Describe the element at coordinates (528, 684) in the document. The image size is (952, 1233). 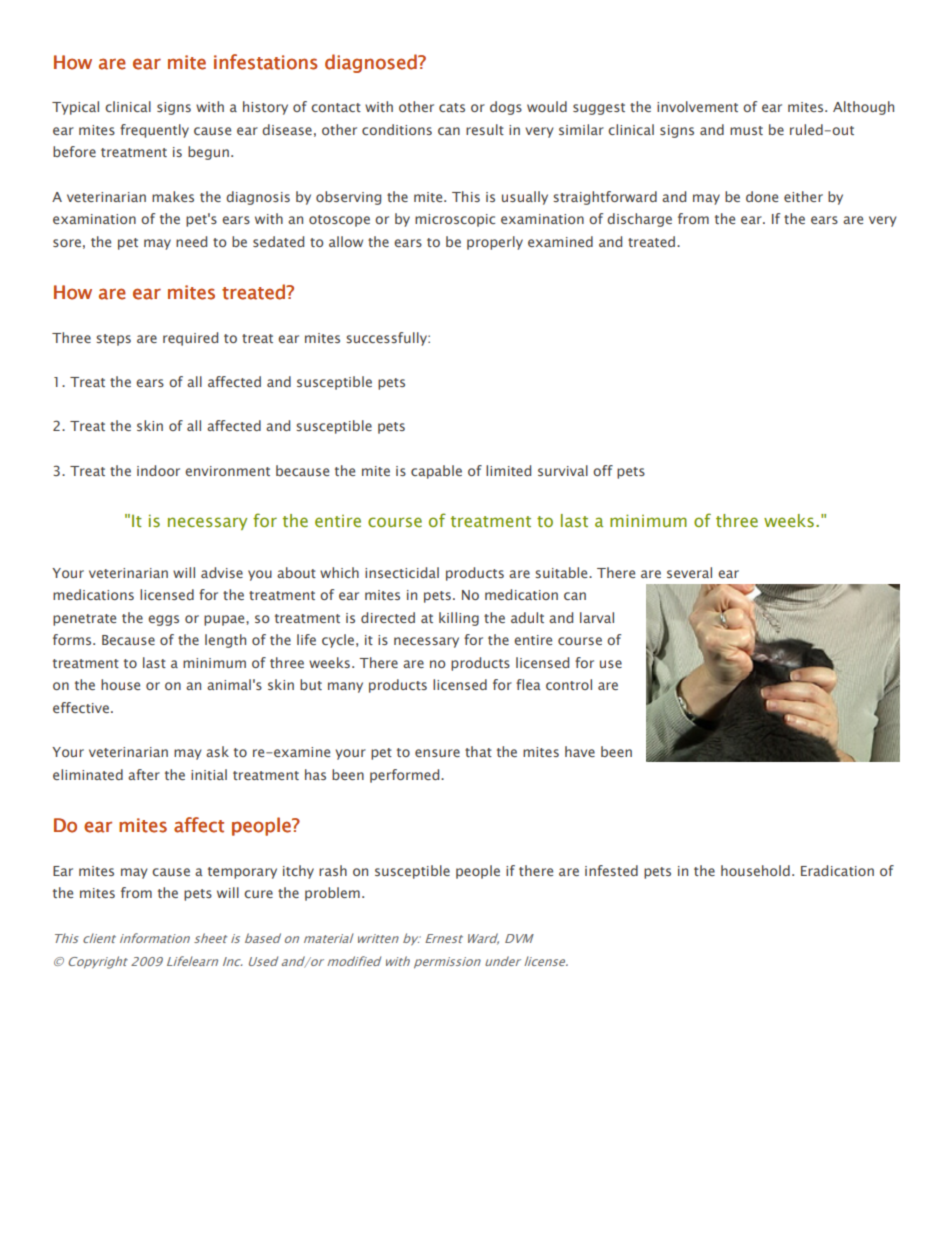
I see `flea` at that location.
